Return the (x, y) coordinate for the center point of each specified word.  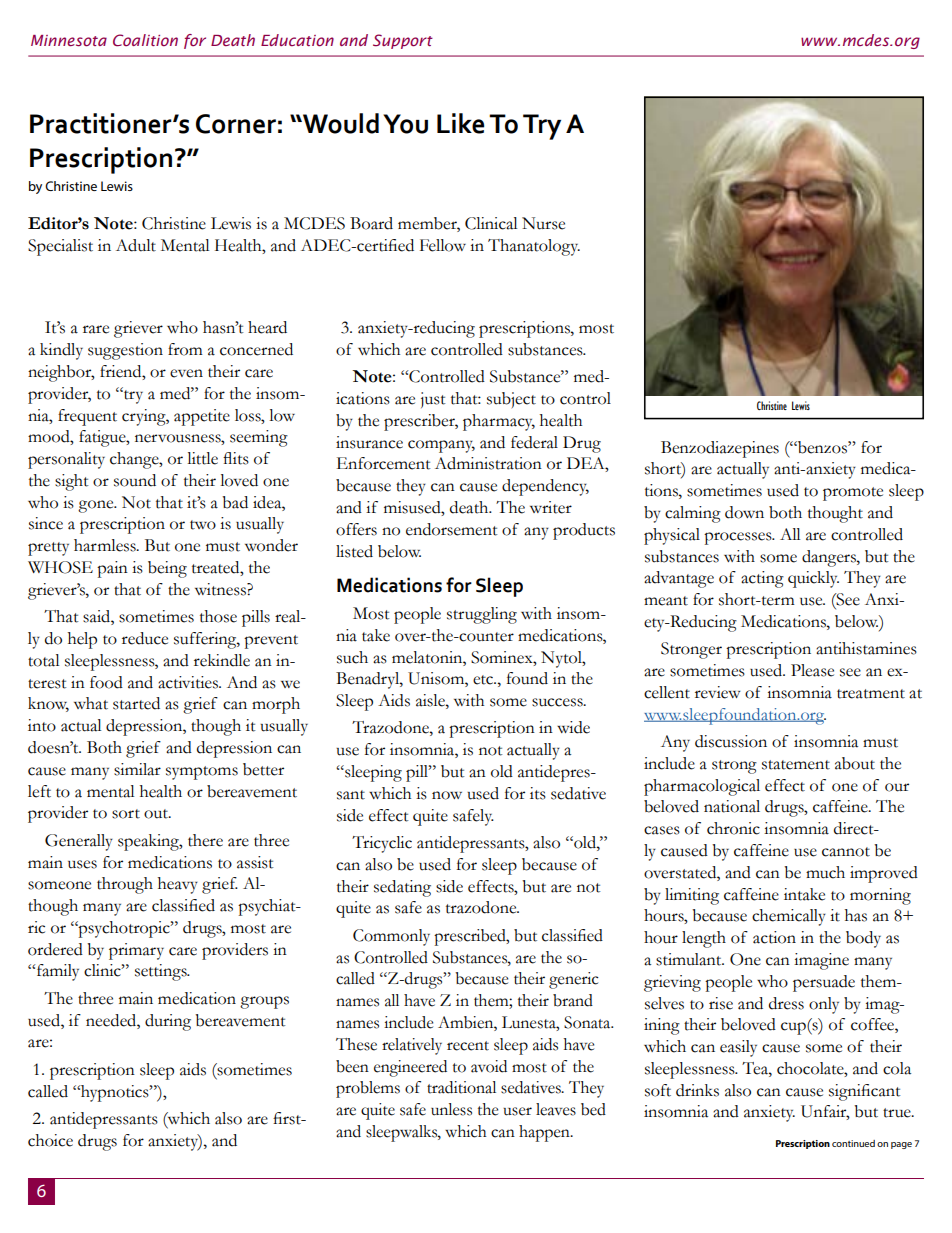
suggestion (125, 351)
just (433, 400)
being (167, 569)
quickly (813, 579)
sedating (402, 888)
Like (460, 123)
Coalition (145, 40)
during (168, 1022)
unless (451, 1109)
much (825, 872)
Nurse (543, 223)
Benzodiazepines (720, 449)
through (125, 885)
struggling (482, 615)
